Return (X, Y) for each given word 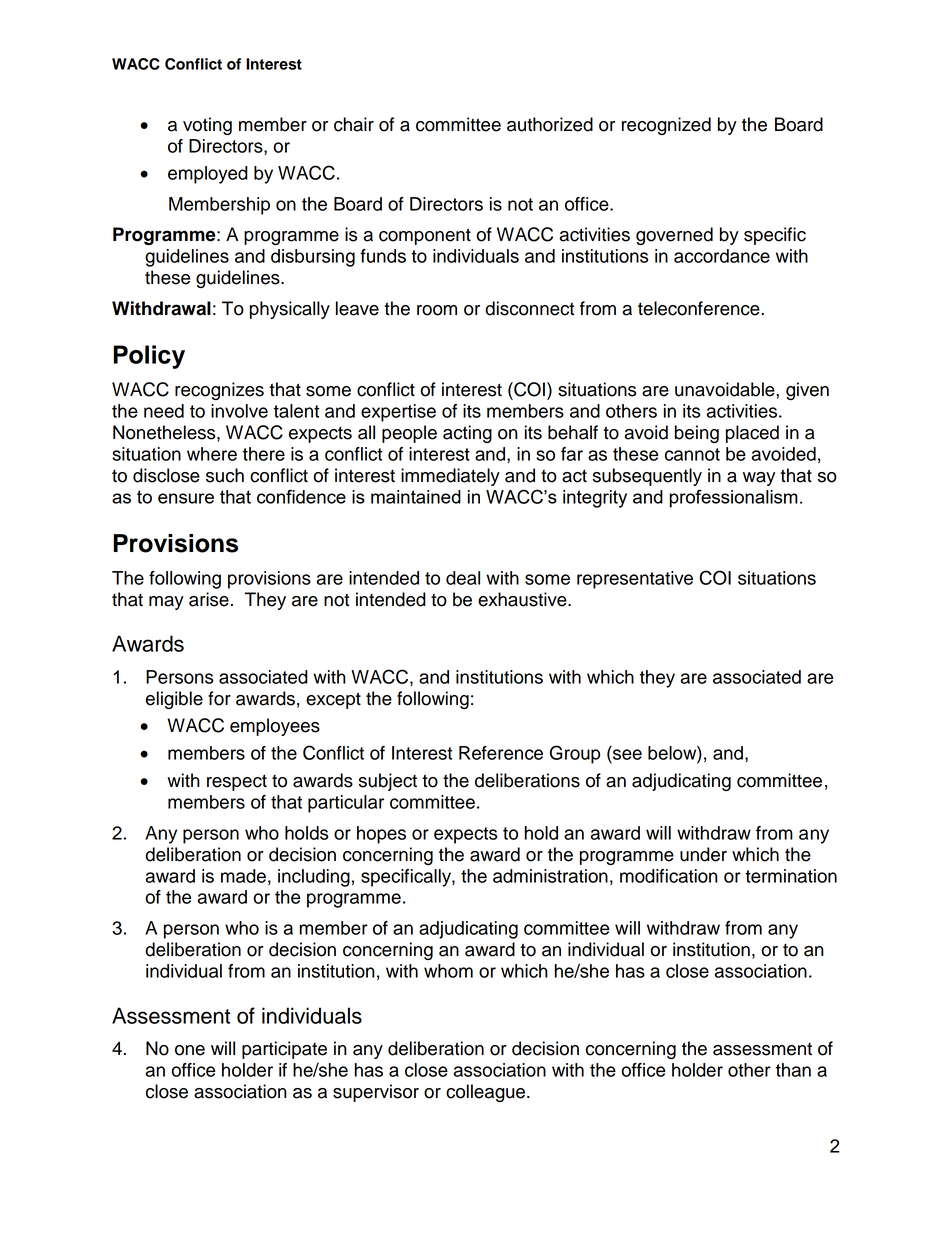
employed (208, 175)
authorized (550, 124)
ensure (186, 498)
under (703, 854)
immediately (450, 477)
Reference (501, 753)
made (243, 876)
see (627, 754)
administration (550, 876)
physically (290, 310)
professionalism (734, 498)
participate (284, 1050)
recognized (666, 126)
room (437, 310)
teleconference (700, 308)
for (219, 698)
